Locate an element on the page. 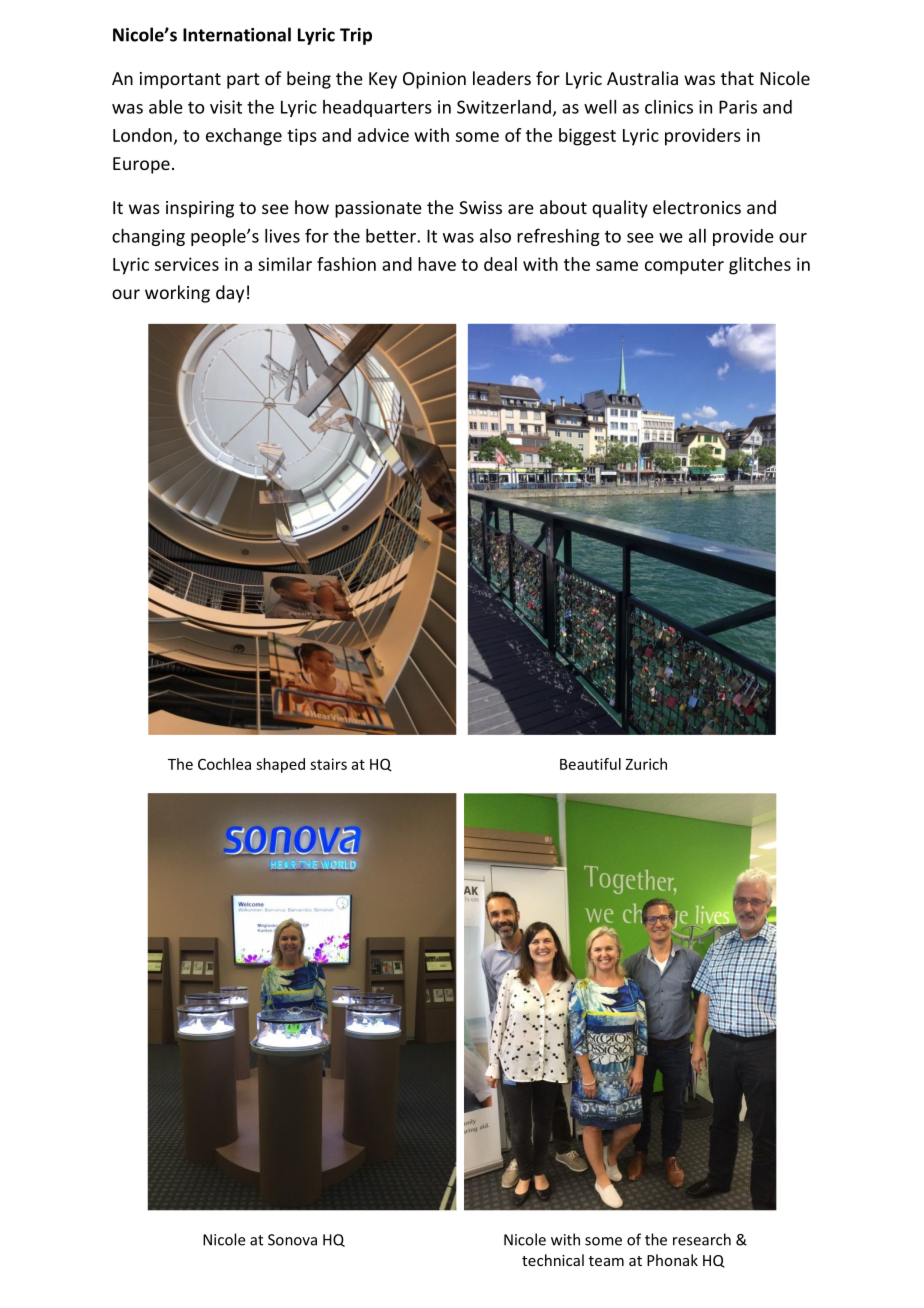  day is located at coordinates (230, 294).
